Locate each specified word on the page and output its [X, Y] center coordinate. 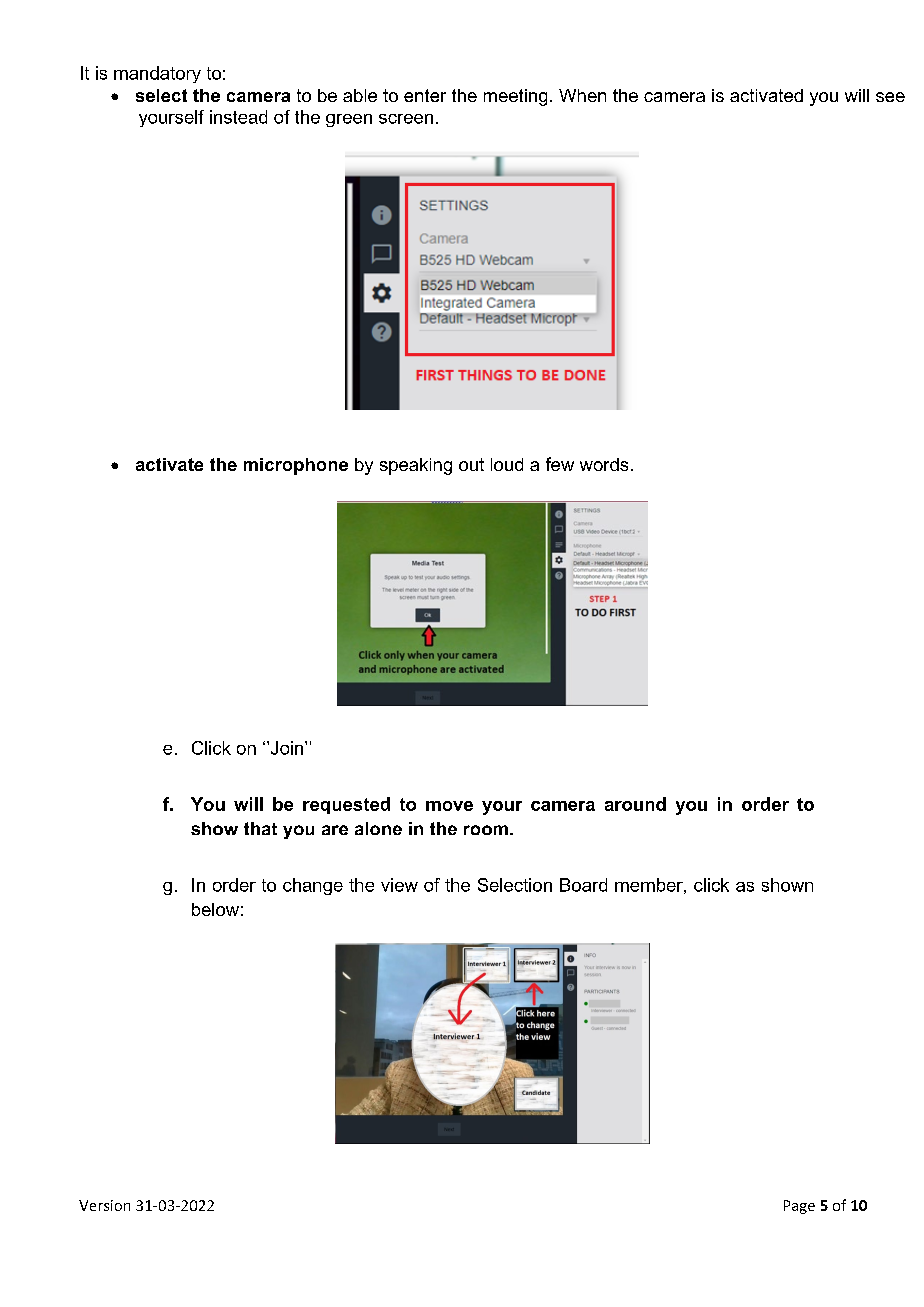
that [260, 828]
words [604, 464]
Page [799, 1207]
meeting [515, 97]
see [890, 97]
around [635, 804]
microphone [296, 466]
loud [507, 464]
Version [104, 1205]
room [486, 830]
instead [238, 117]
